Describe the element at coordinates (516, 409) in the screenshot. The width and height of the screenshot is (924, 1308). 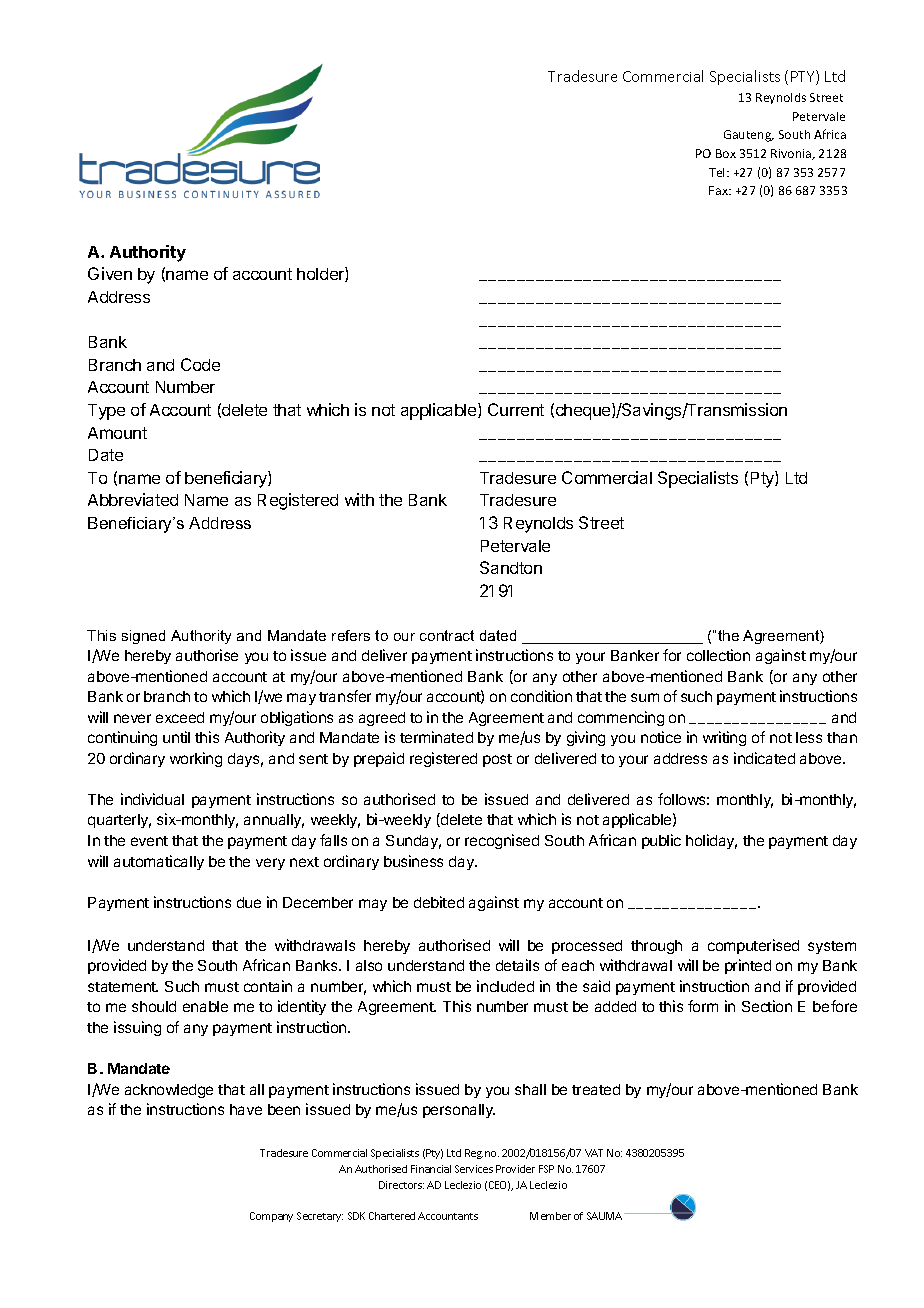
I see `Current` at that location.
